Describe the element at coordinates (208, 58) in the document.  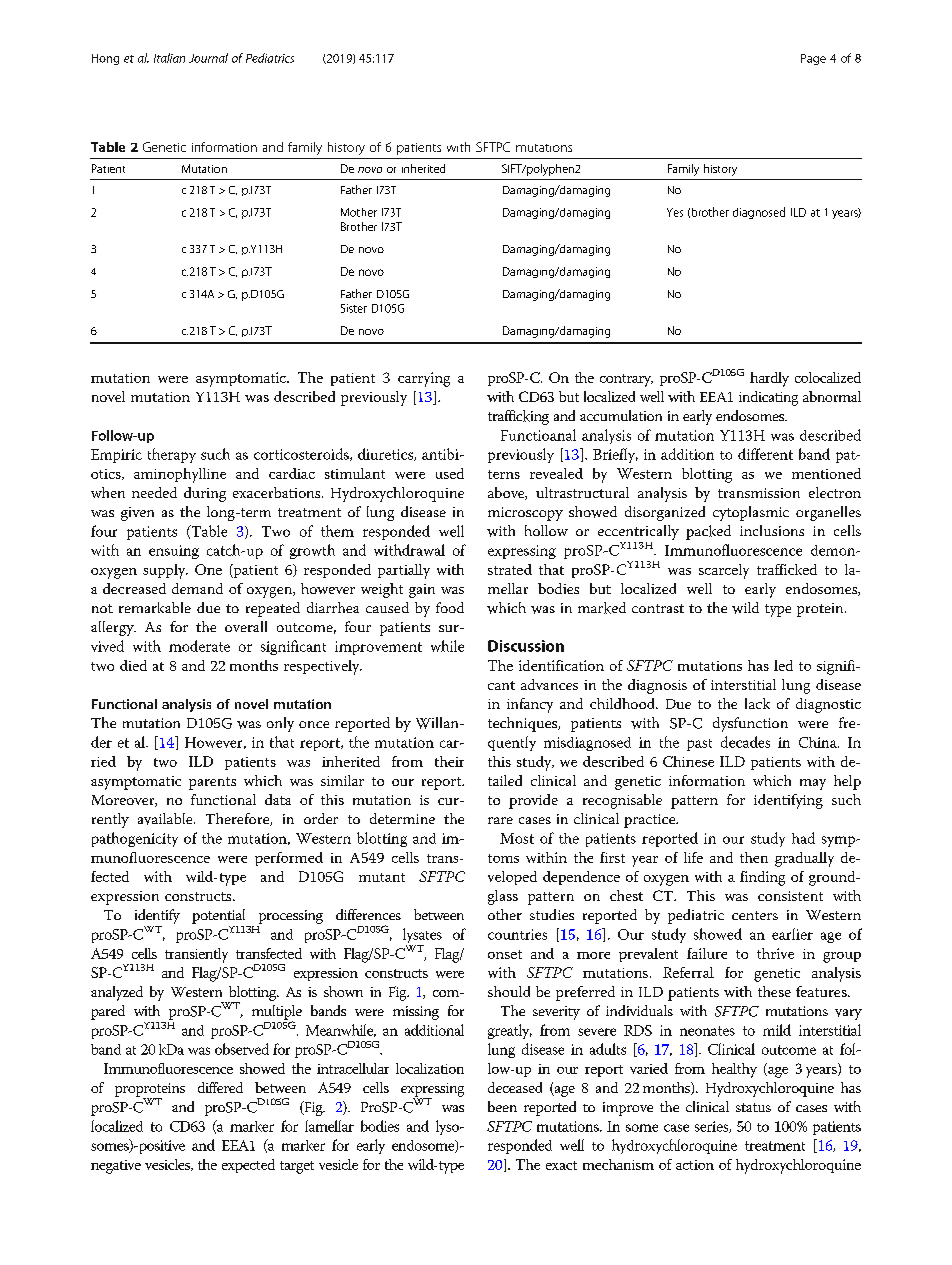
I see `Journal` at that location.
